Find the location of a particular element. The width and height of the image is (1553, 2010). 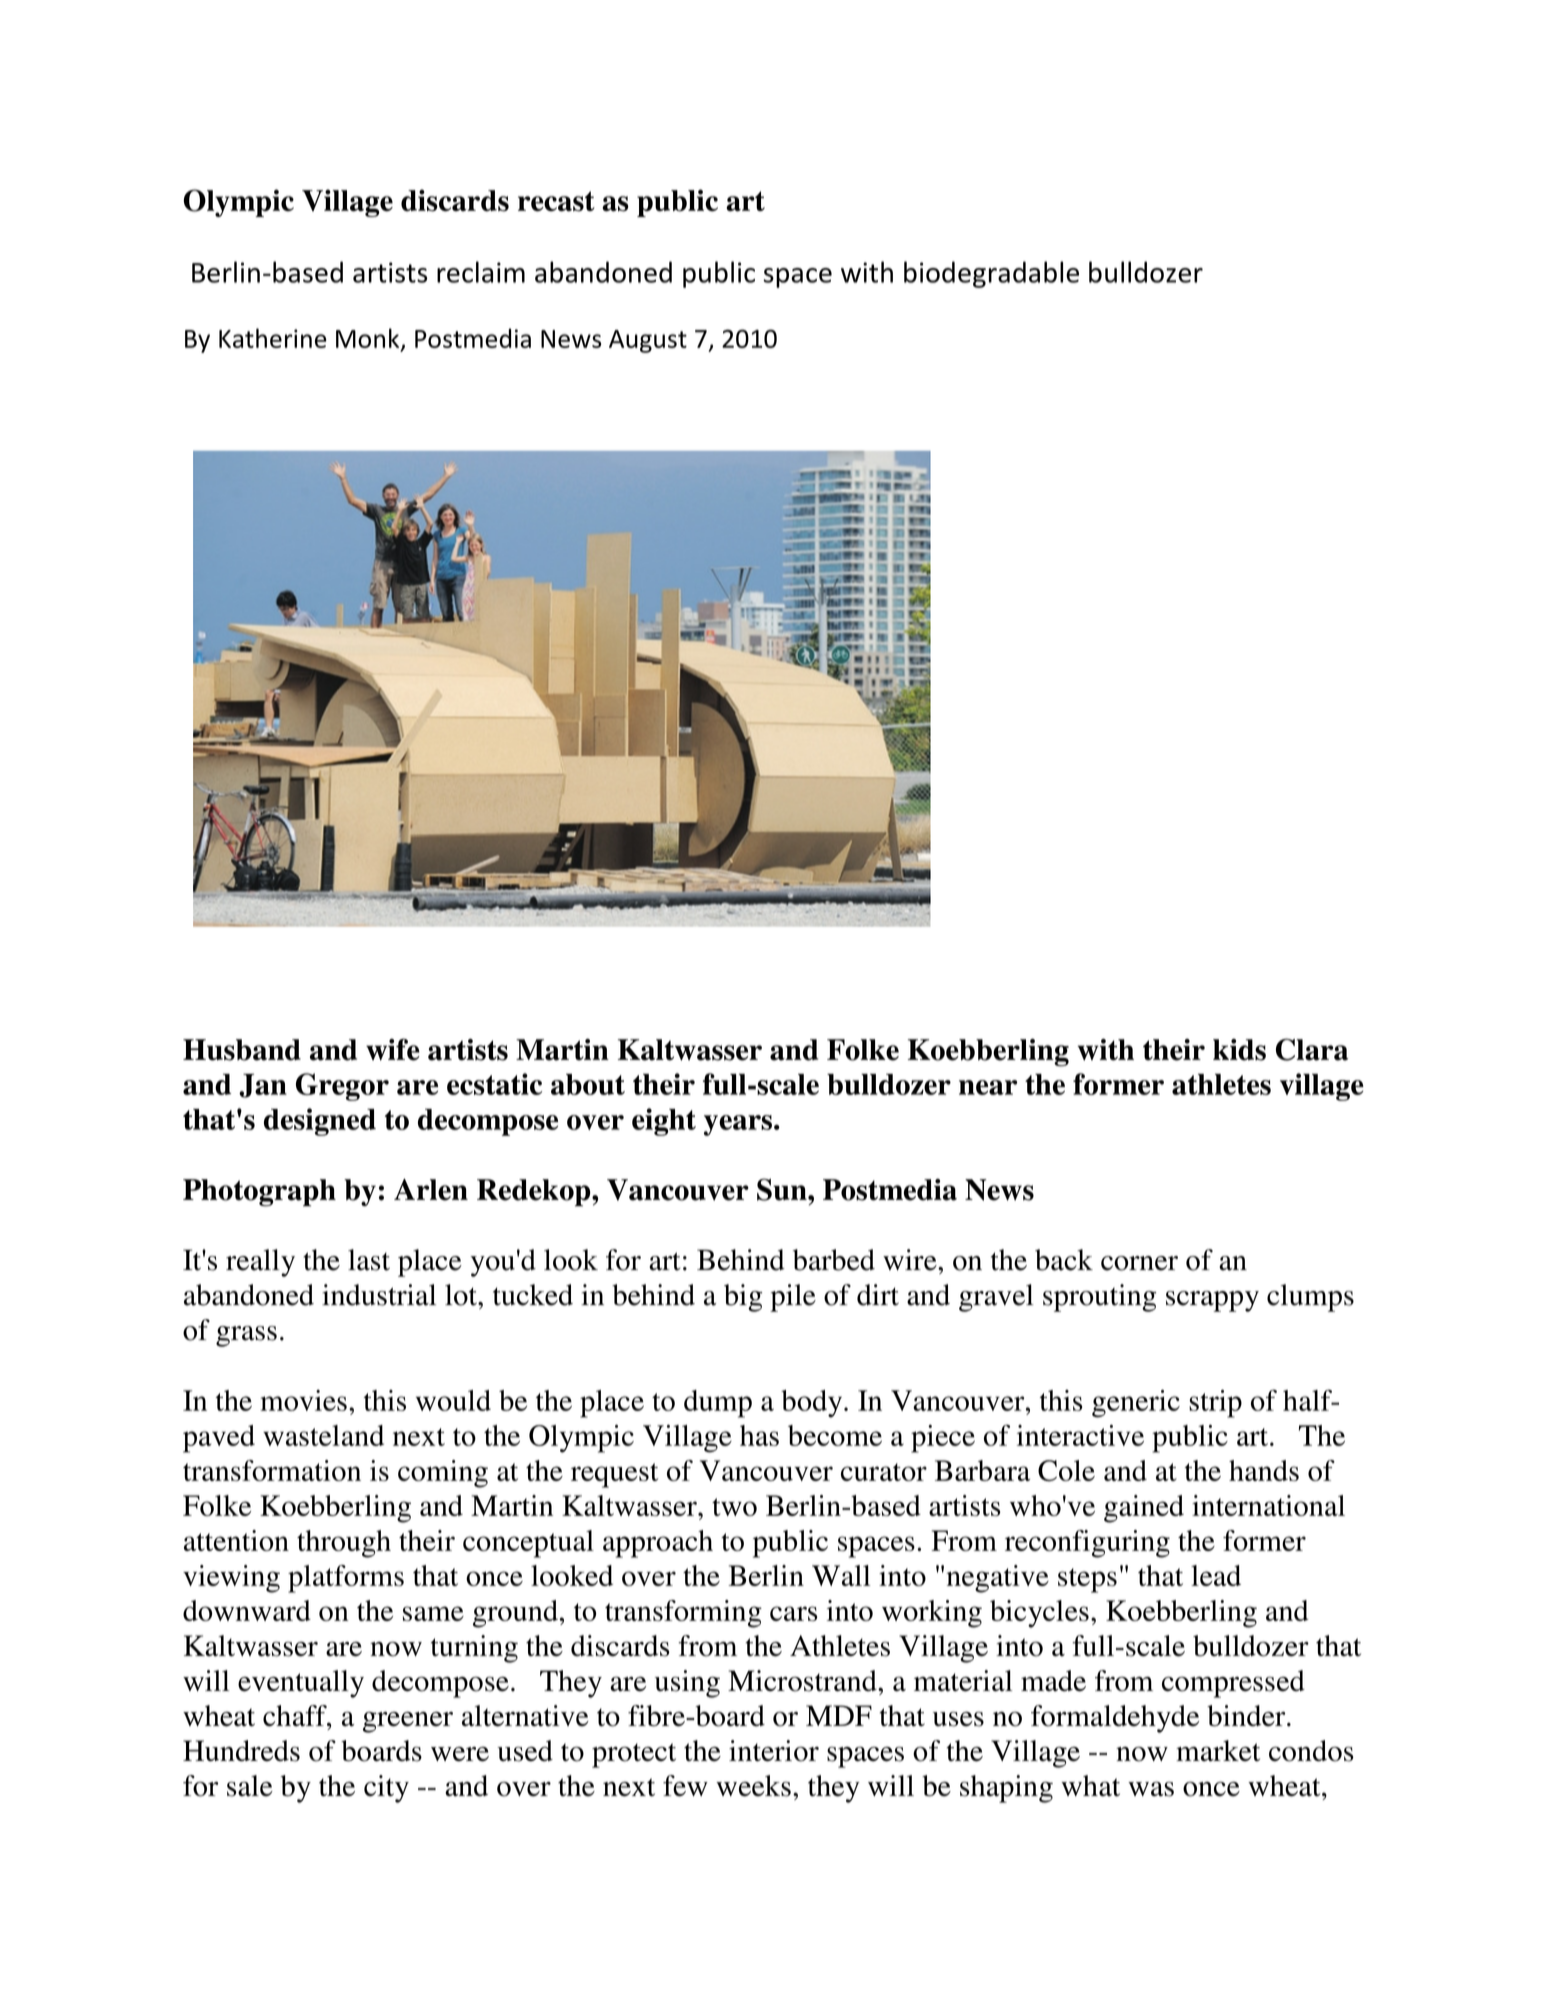

Monk is located at coordinates (369, 339).
